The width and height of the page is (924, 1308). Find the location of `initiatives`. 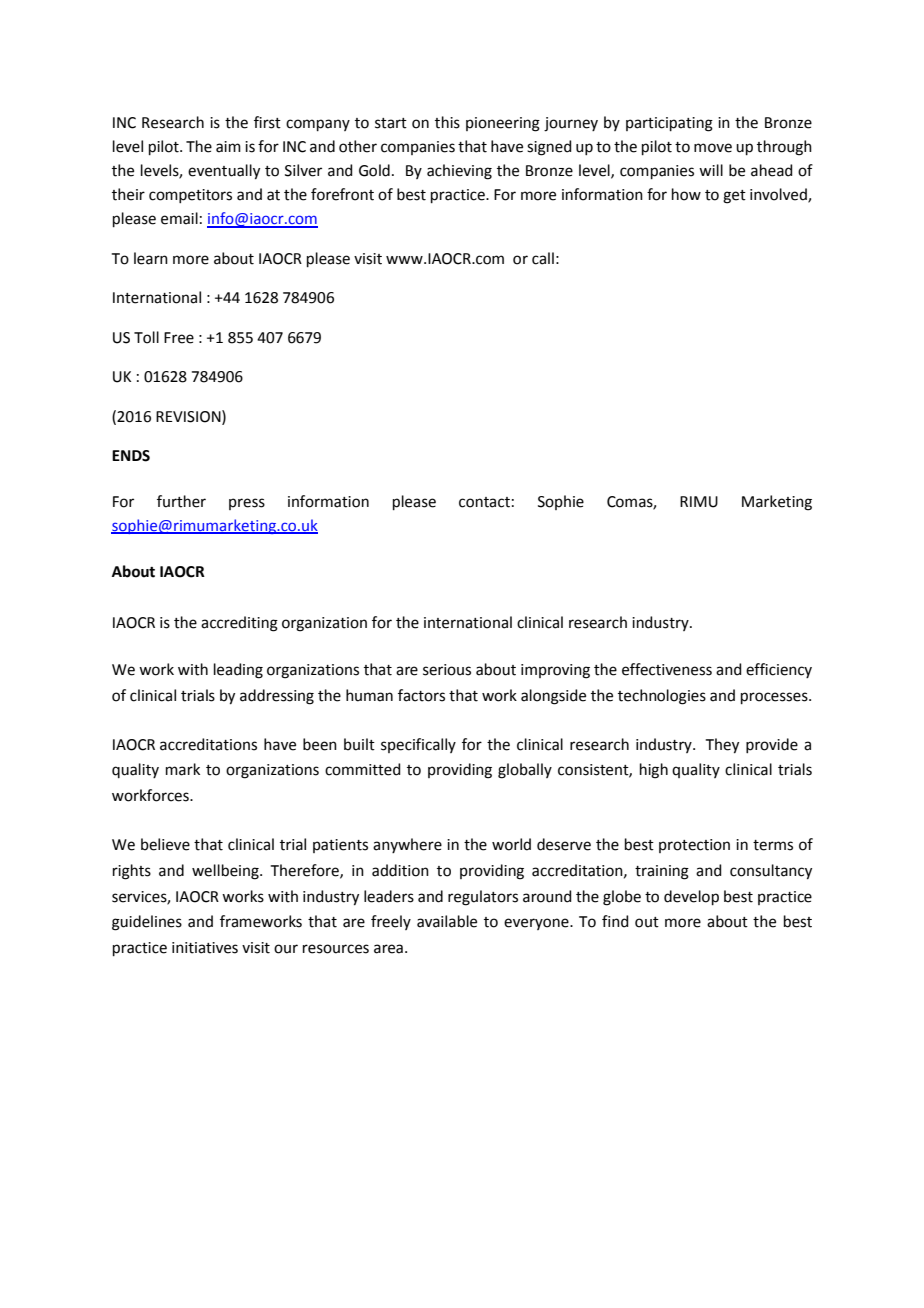

initiatives is located at coordinates (205, 948).
